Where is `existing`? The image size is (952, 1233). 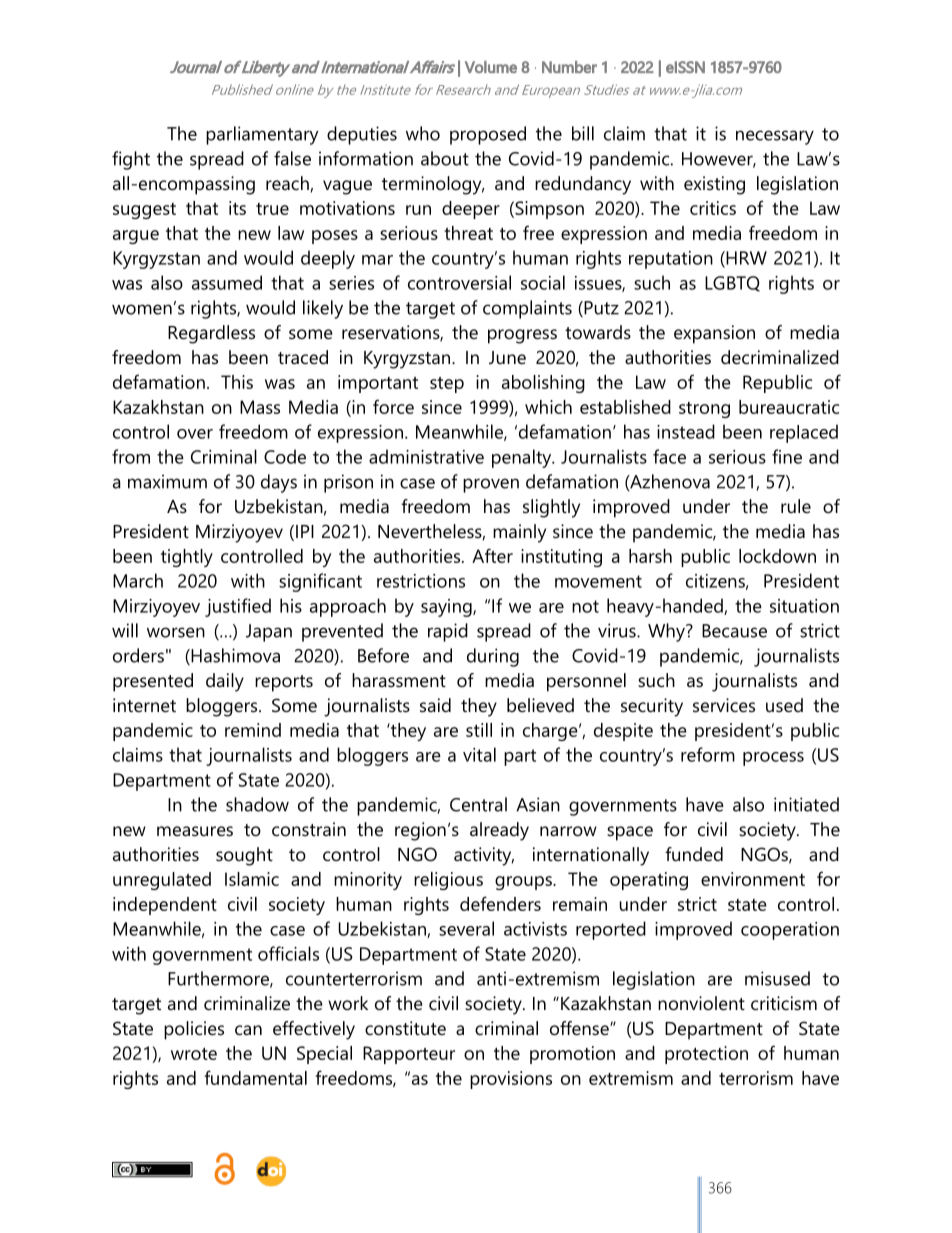 existing is located at coordinates (714, 185).
